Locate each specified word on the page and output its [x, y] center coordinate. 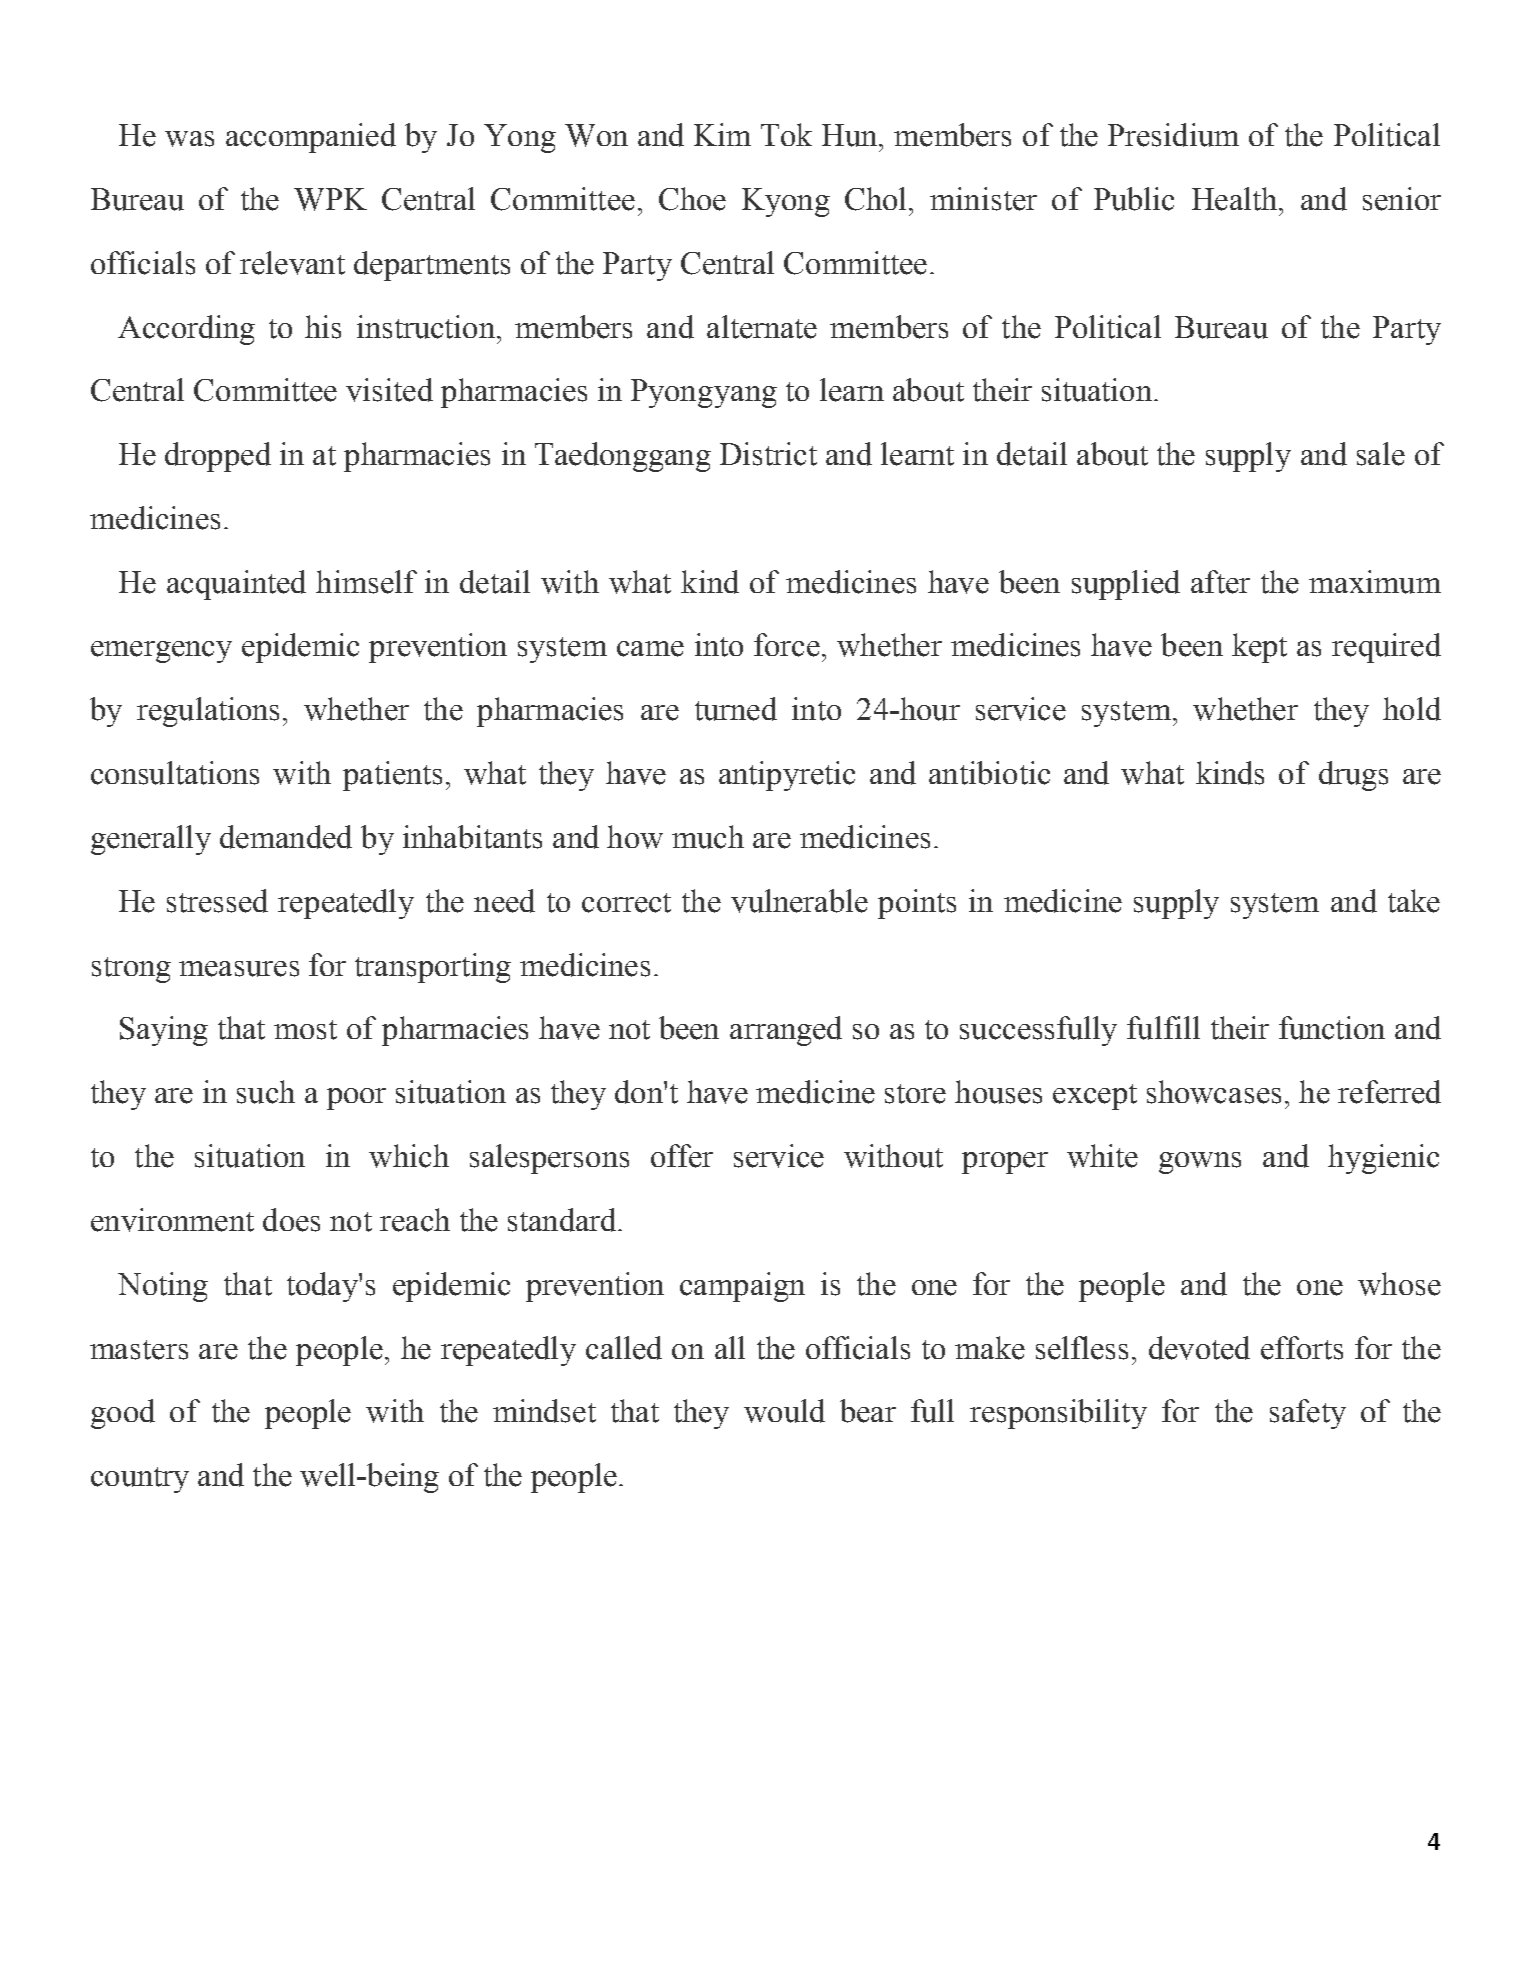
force [787, 645]
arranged [786, 1031]
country [140, 1480]
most [305, 1030]
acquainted [236, 585]
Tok [786, 134]
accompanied [311, 138]
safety [1308, 1414]
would [784, 1411]
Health [1234, 199]
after [1220, 582]
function [1332, 1028]
